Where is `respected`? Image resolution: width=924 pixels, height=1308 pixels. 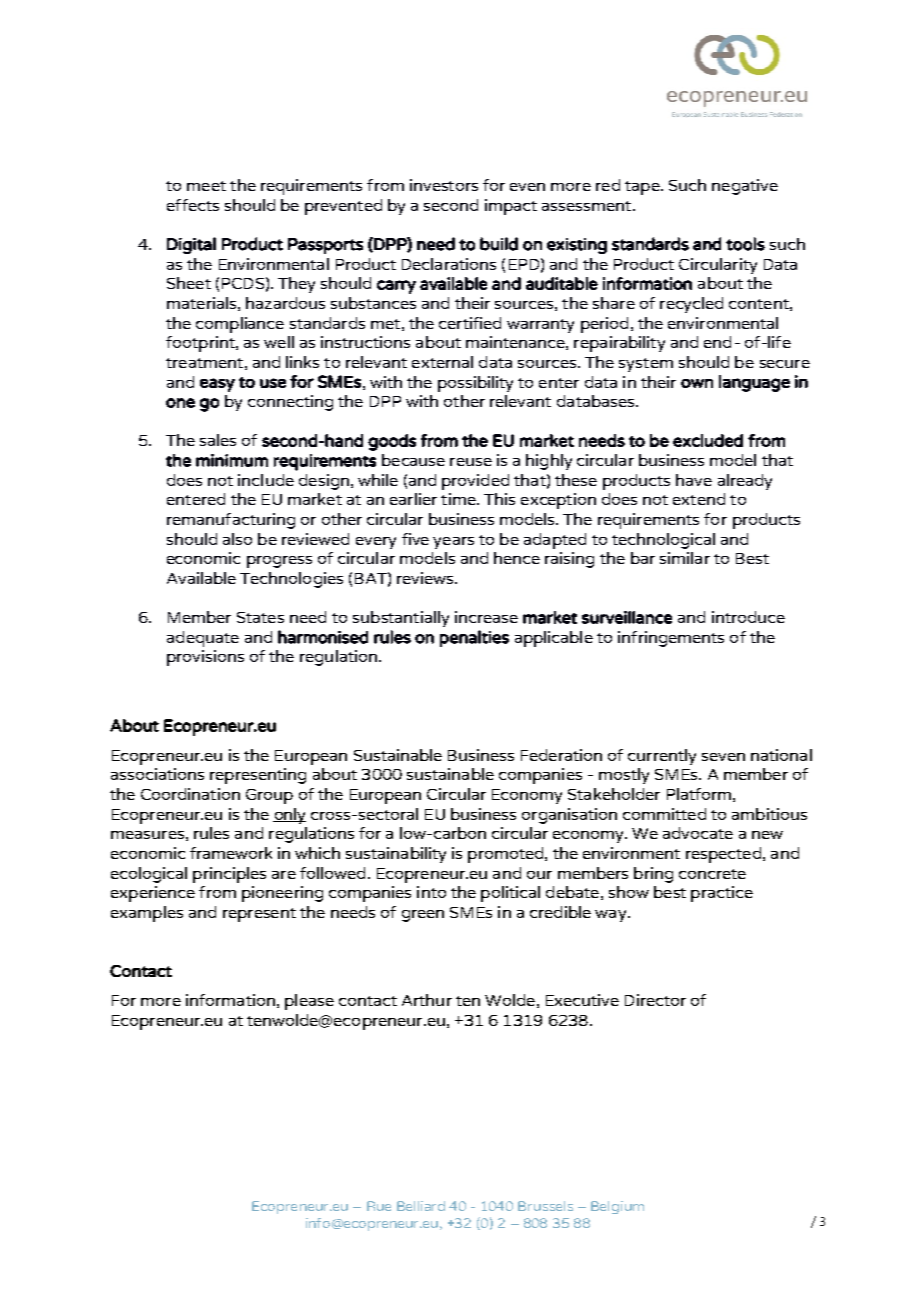 respected is located at coordinates (723, 855).
